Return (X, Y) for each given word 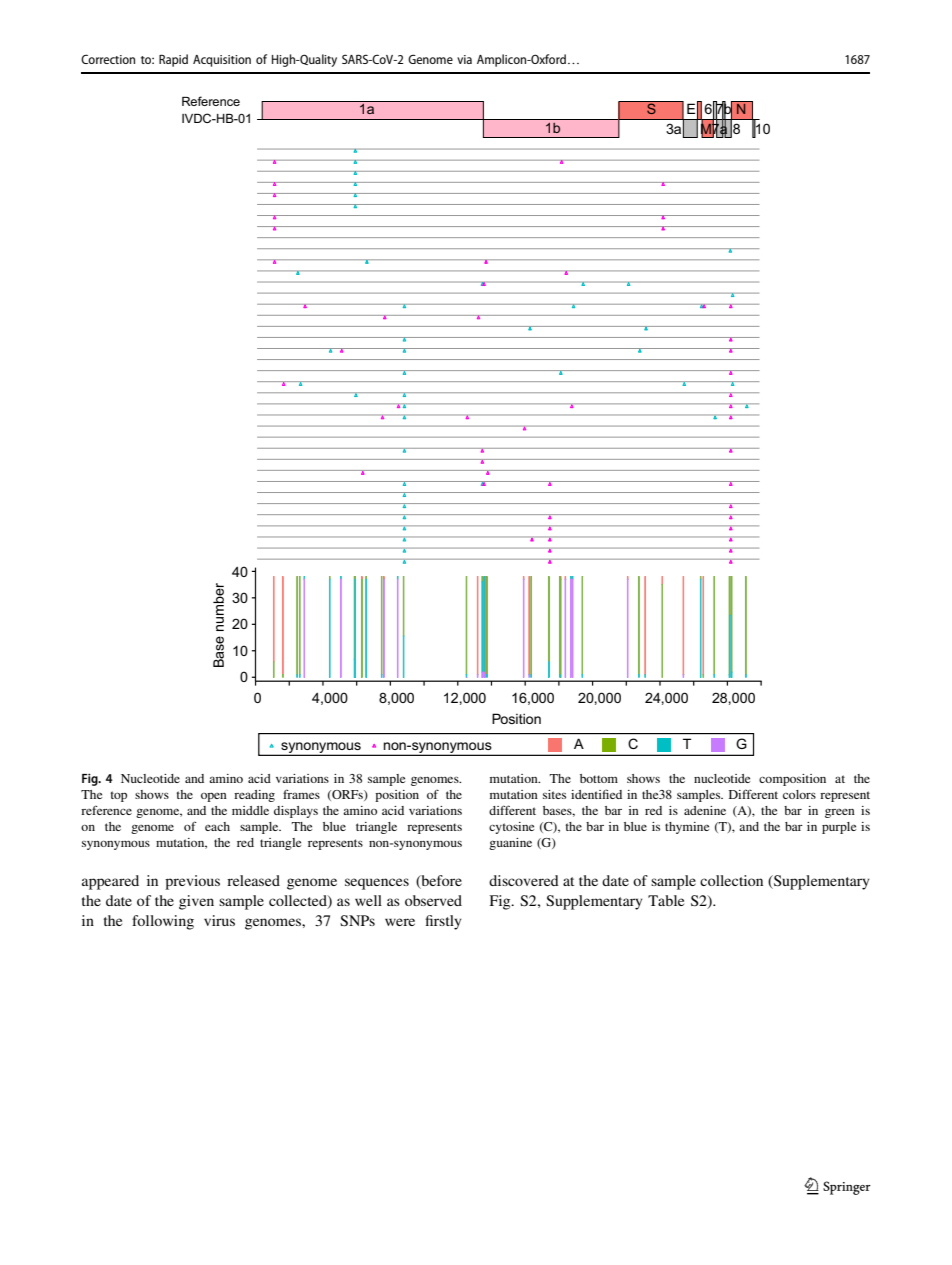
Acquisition (222, 61)
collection (731, 880)
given (196, 902)
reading (254, 796)
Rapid (173, 60)
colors (799, 794)
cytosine (511, 828)
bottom (599, 778)
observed (433, 900)
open (214, 797)
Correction (108, 59)
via (464, 59)
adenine (705, 810)
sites (554, 794)
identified (596, 794)
